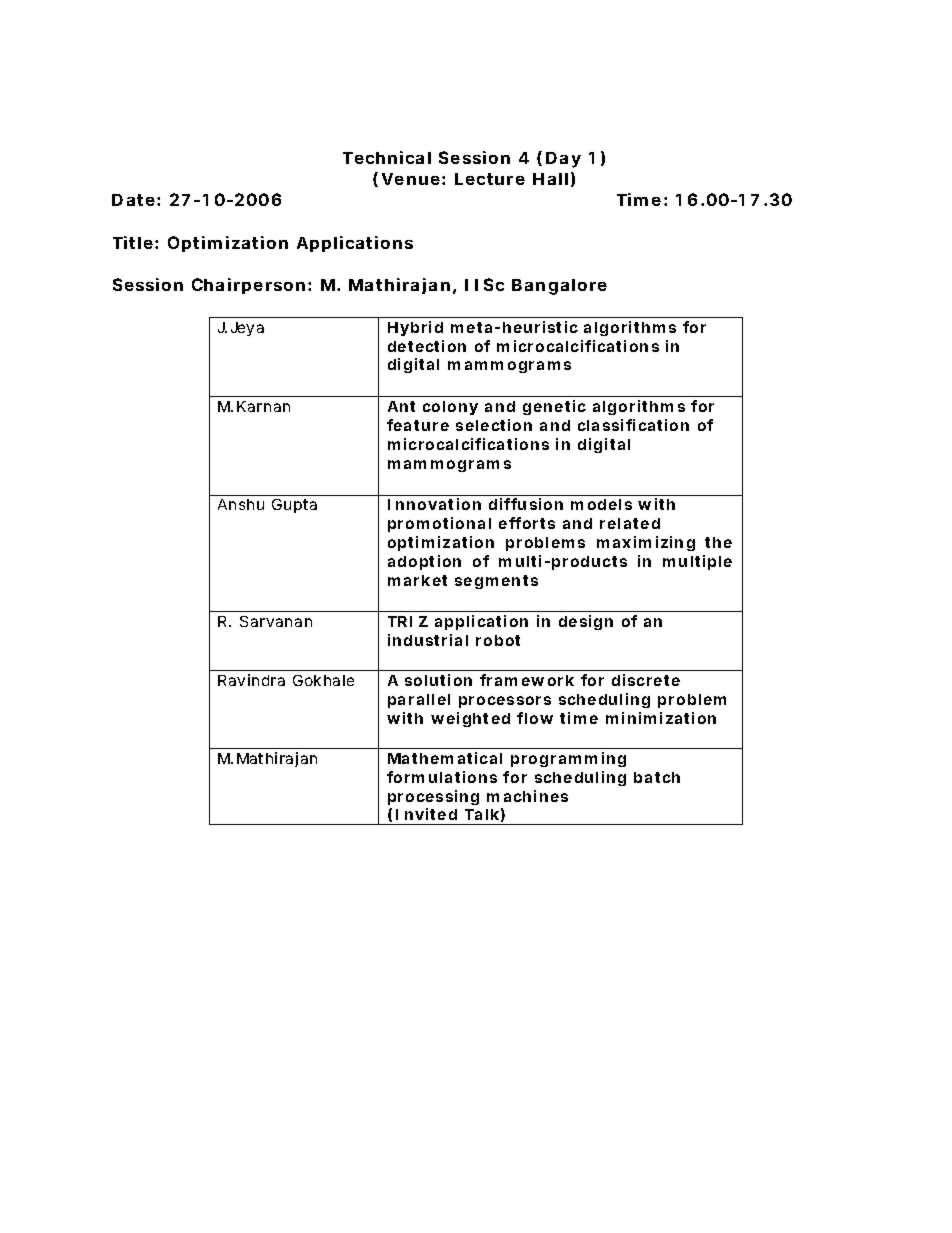 The width and height of the image is (952, 1233). Describe the element at coordinates (133, 200) in the image. I see `Date` at that location.
